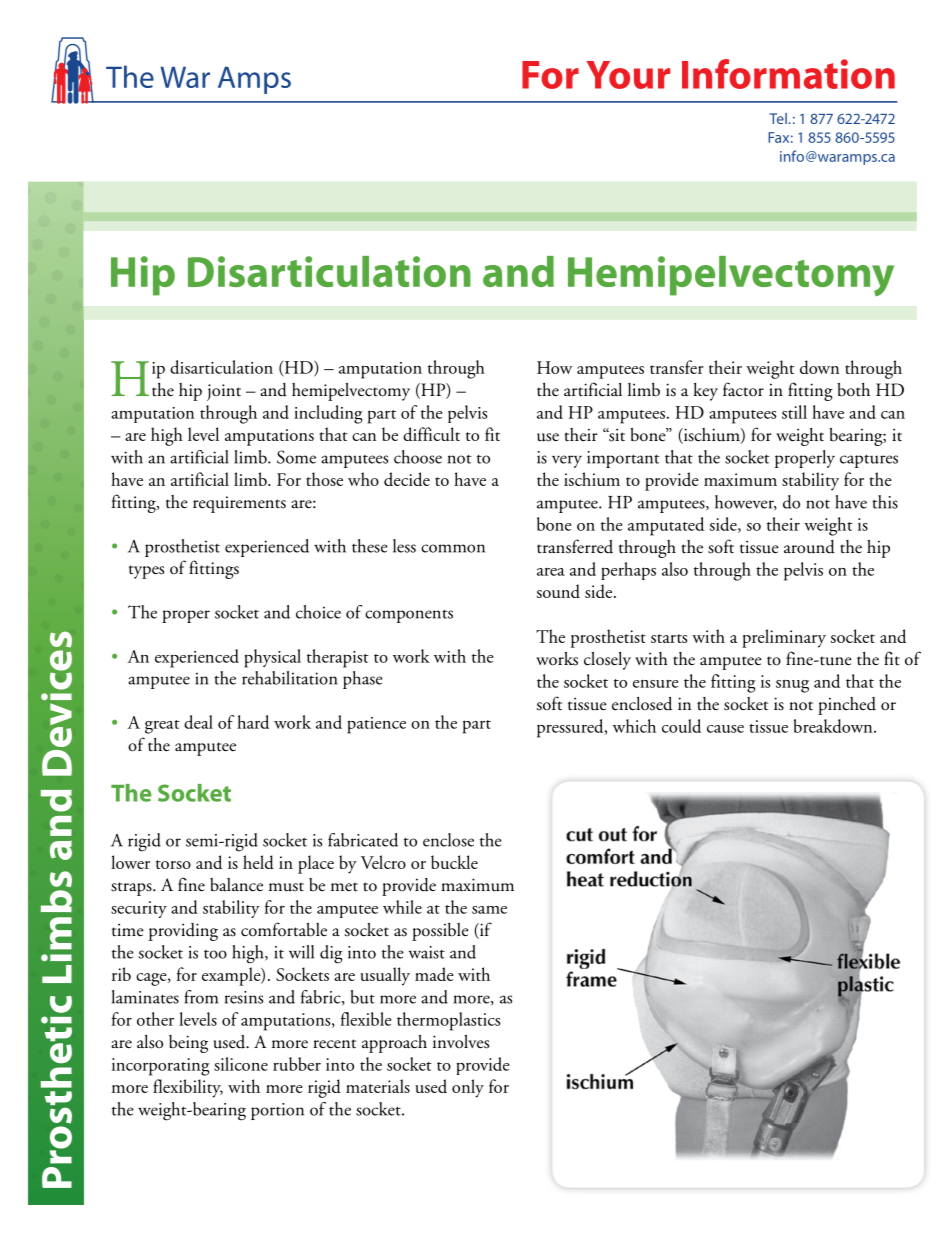 This document has width=952, height=1233. I want to click on difficult, so click(431, 434).
